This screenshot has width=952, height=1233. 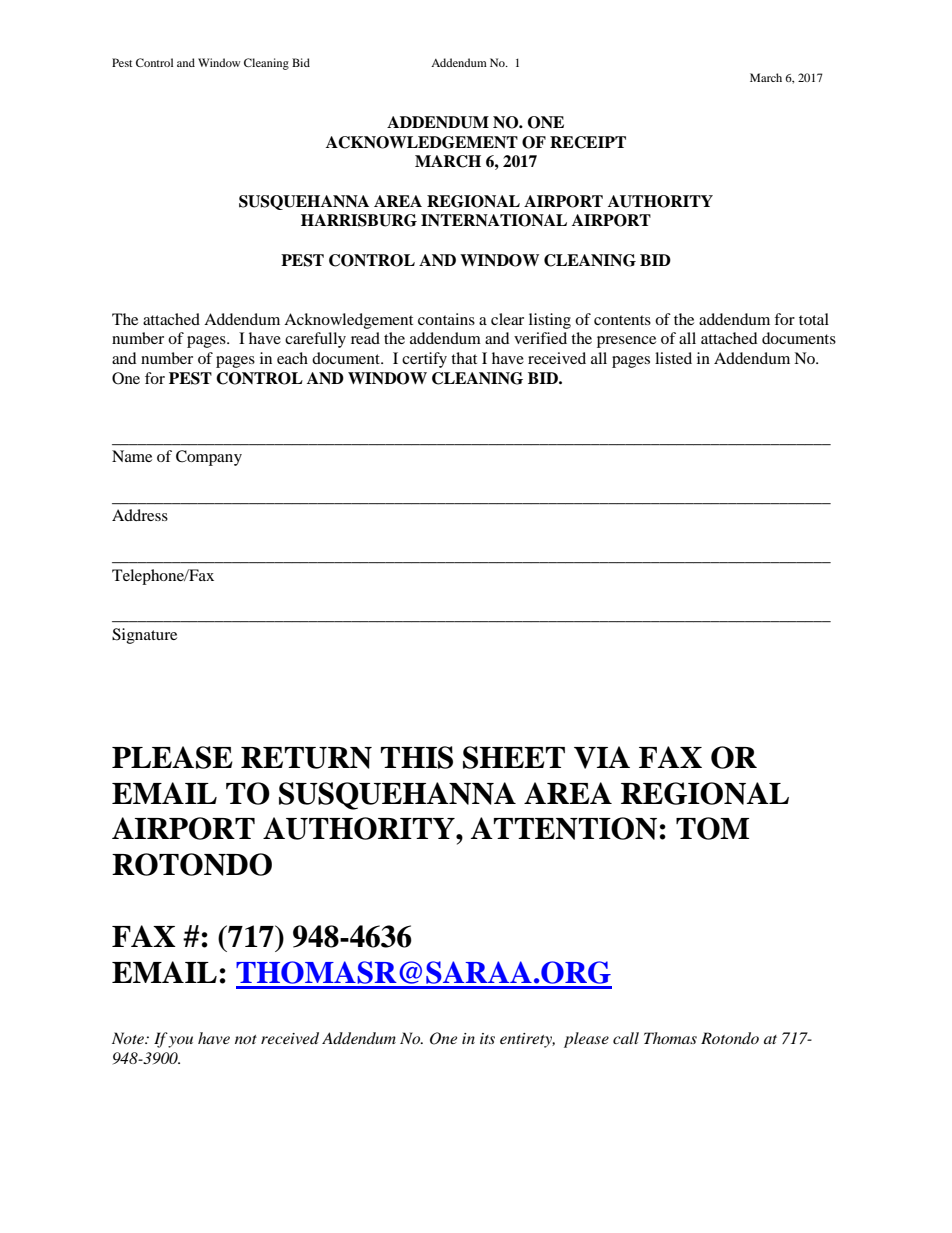 I want to click on call, so click(x=626, y=1038).
